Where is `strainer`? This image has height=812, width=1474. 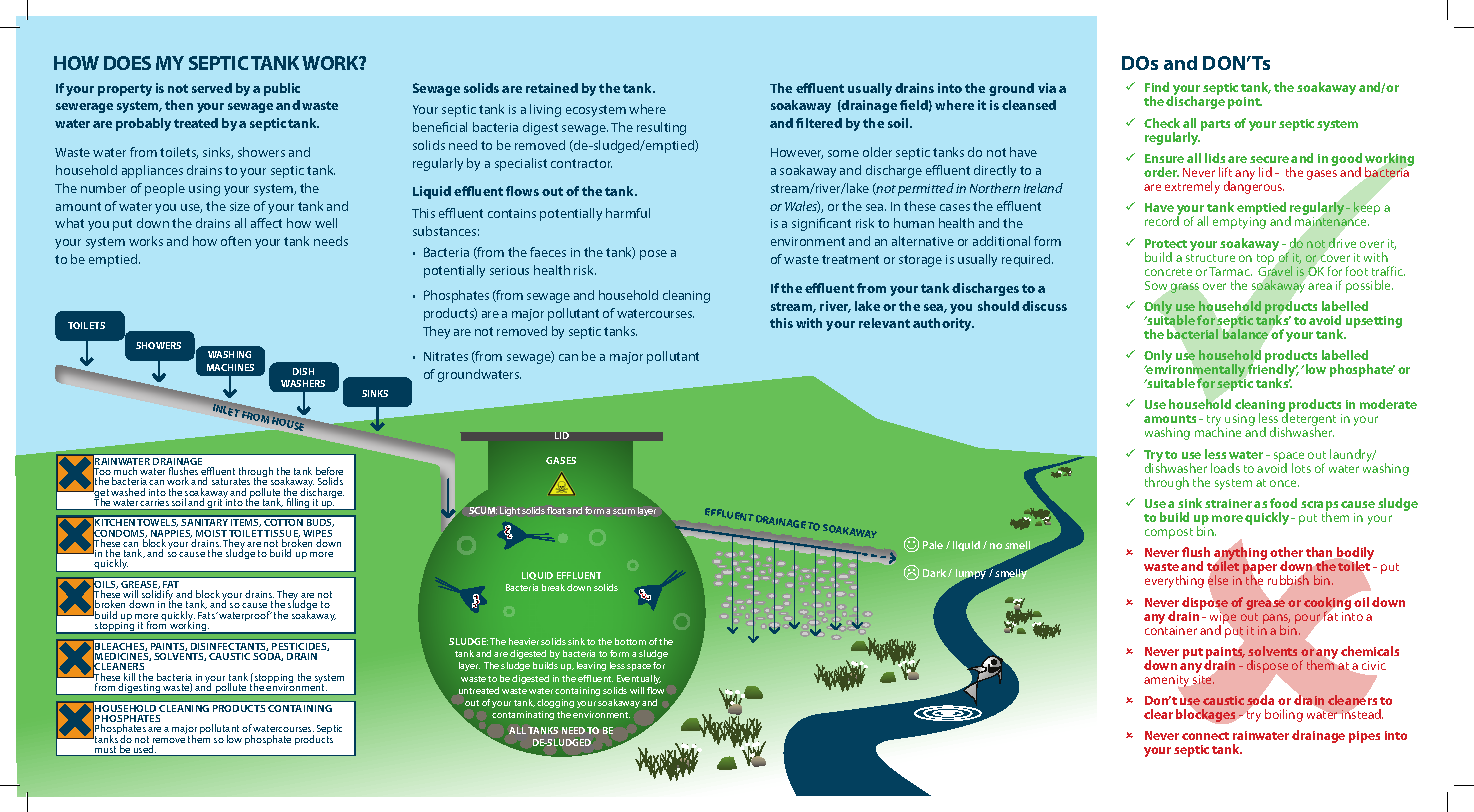 strainer is located at coordinates (1228, 503).
